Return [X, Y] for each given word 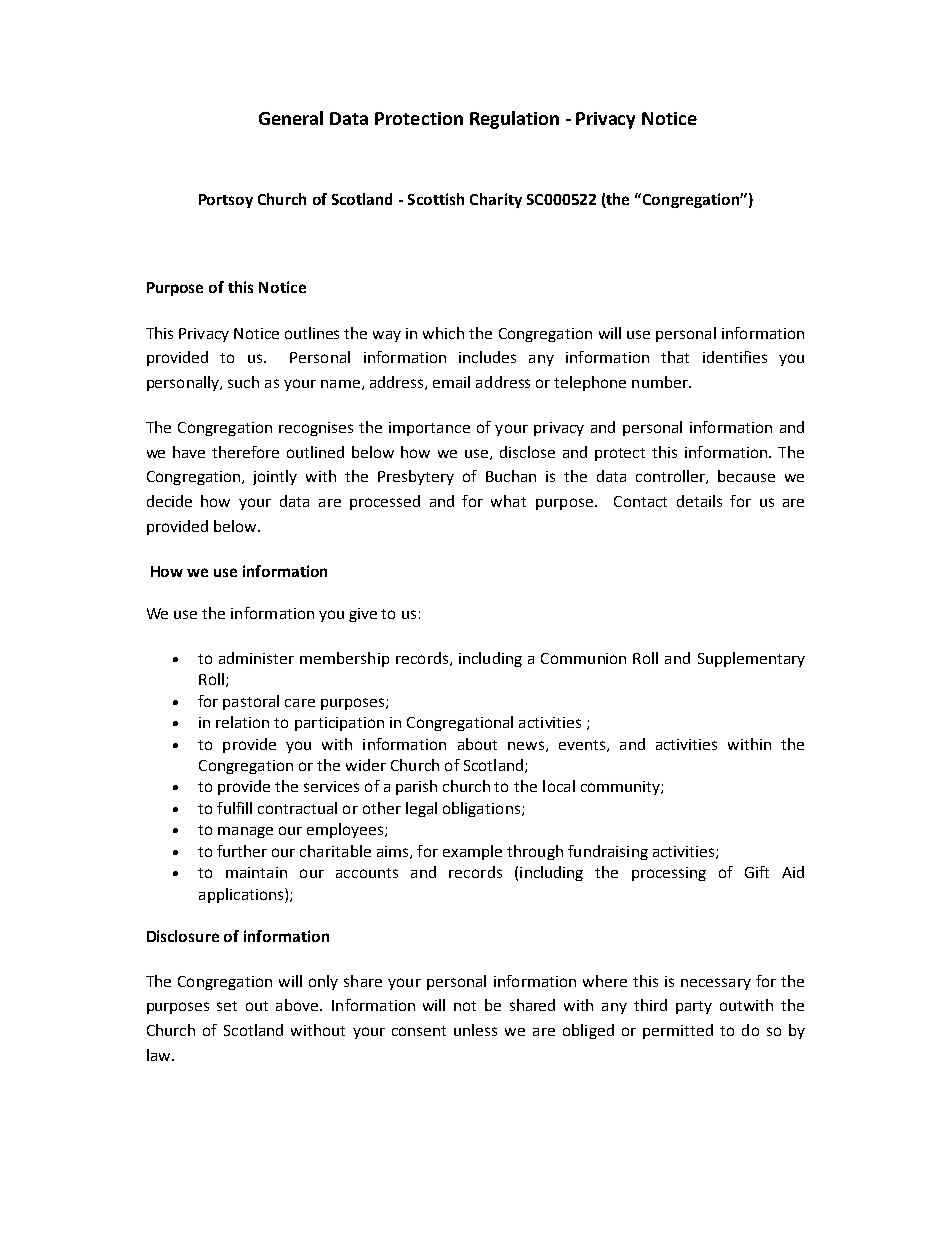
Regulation [514, 120]
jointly [275, 477]
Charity [496, 200]
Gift [757, 872]
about [477, 744]
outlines [312, 333]
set [227, 1006]
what [508, 501]
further [242, 851]
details [699, 501]
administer [256, 658]
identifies [735, 357]
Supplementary [751, 659]
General [291, 118]
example [472, 852]
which [443, 333]
